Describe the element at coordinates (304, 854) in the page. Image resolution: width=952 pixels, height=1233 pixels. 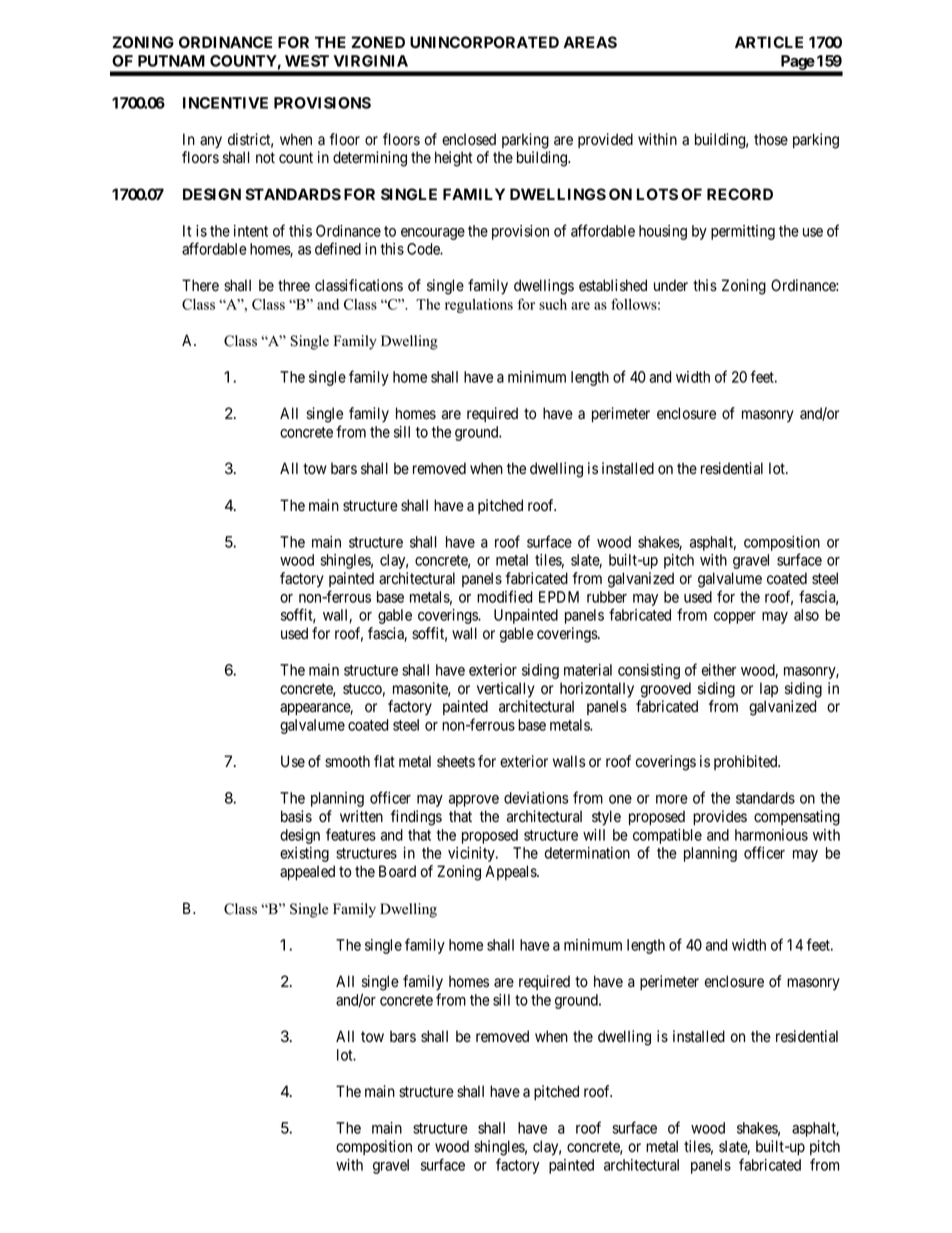
I see `existing` at that location.
